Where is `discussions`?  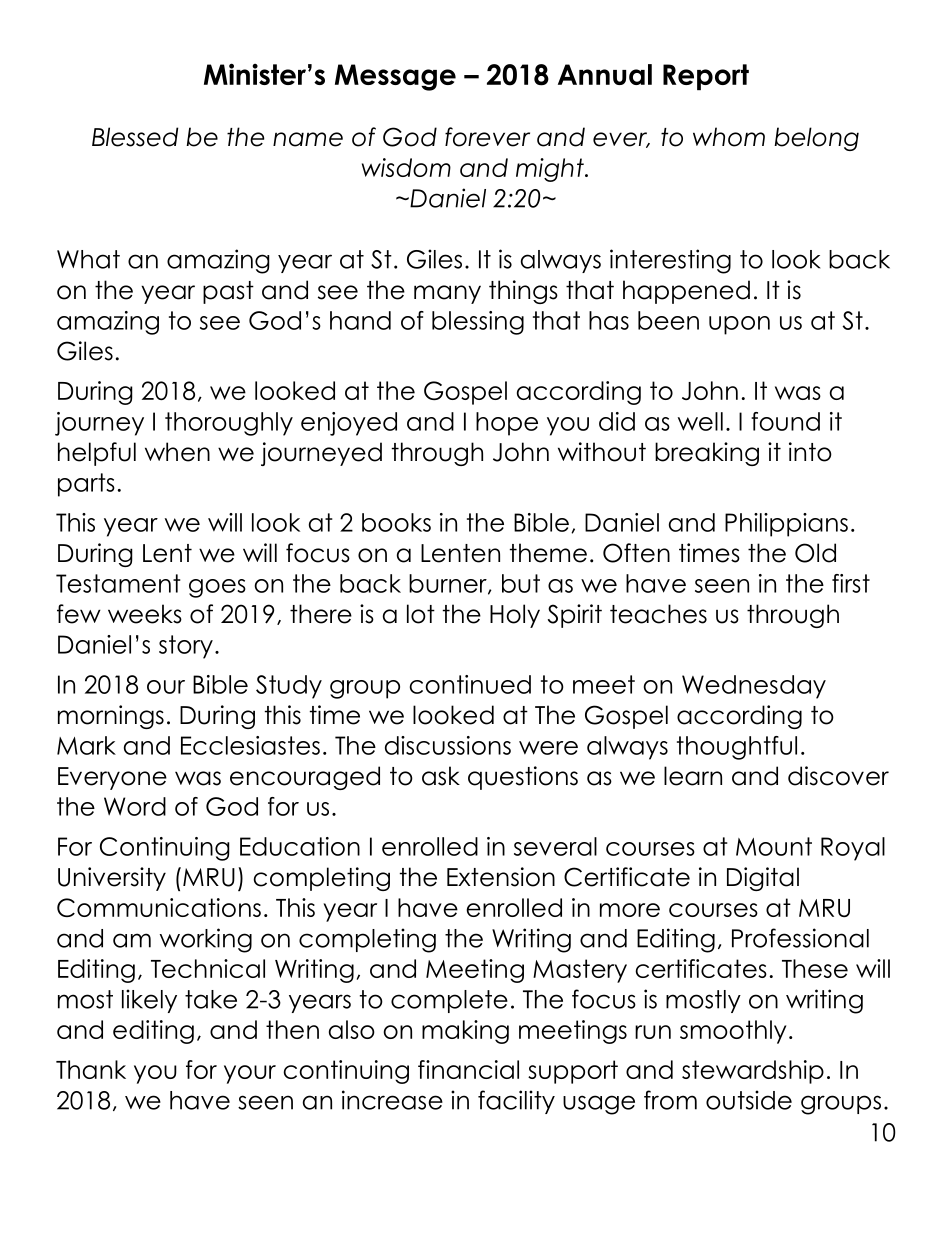 discussions is located at coordinates (448, 745).
